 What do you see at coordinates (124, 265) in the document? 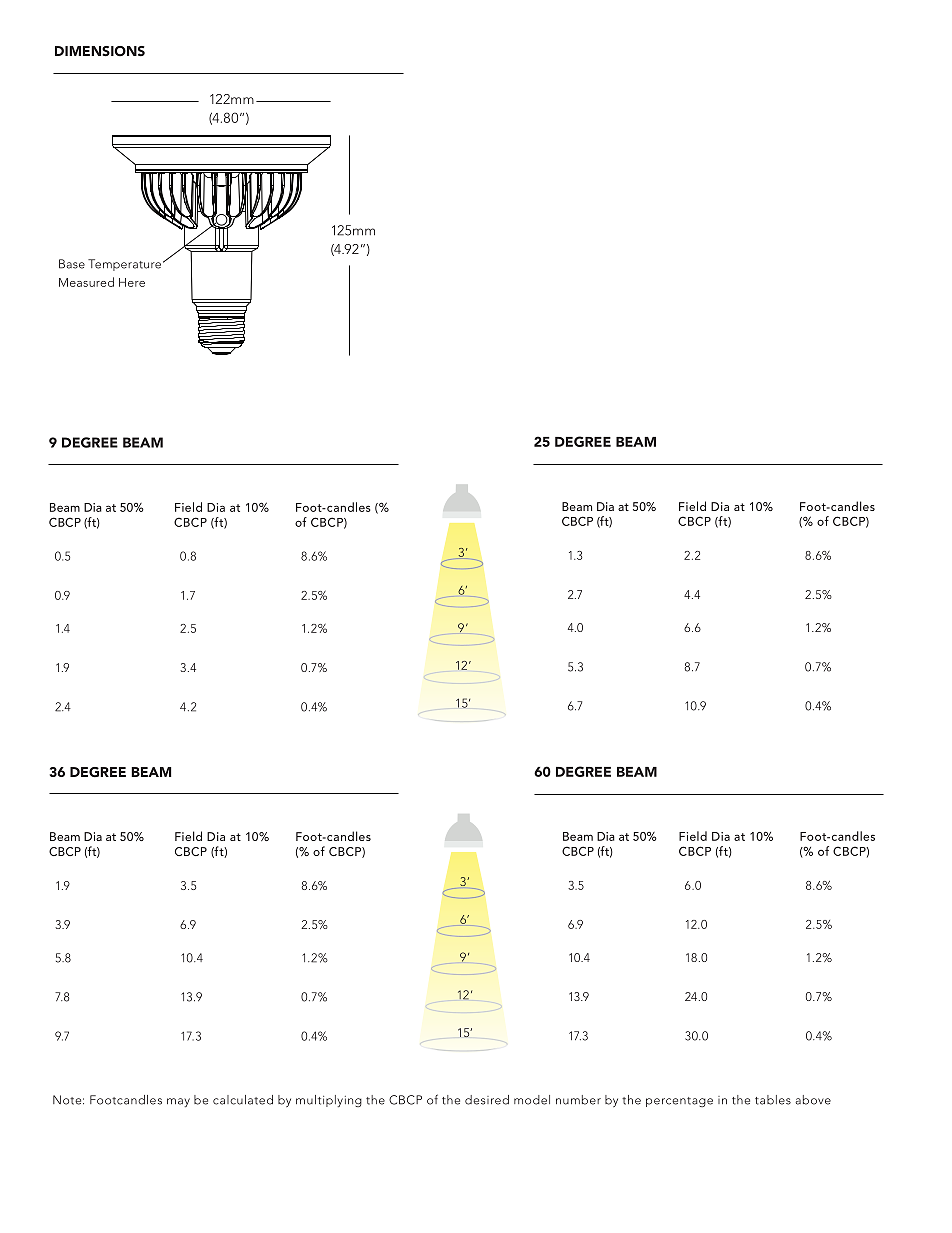
I see `Temperature` at bounding box center [124, 265].
